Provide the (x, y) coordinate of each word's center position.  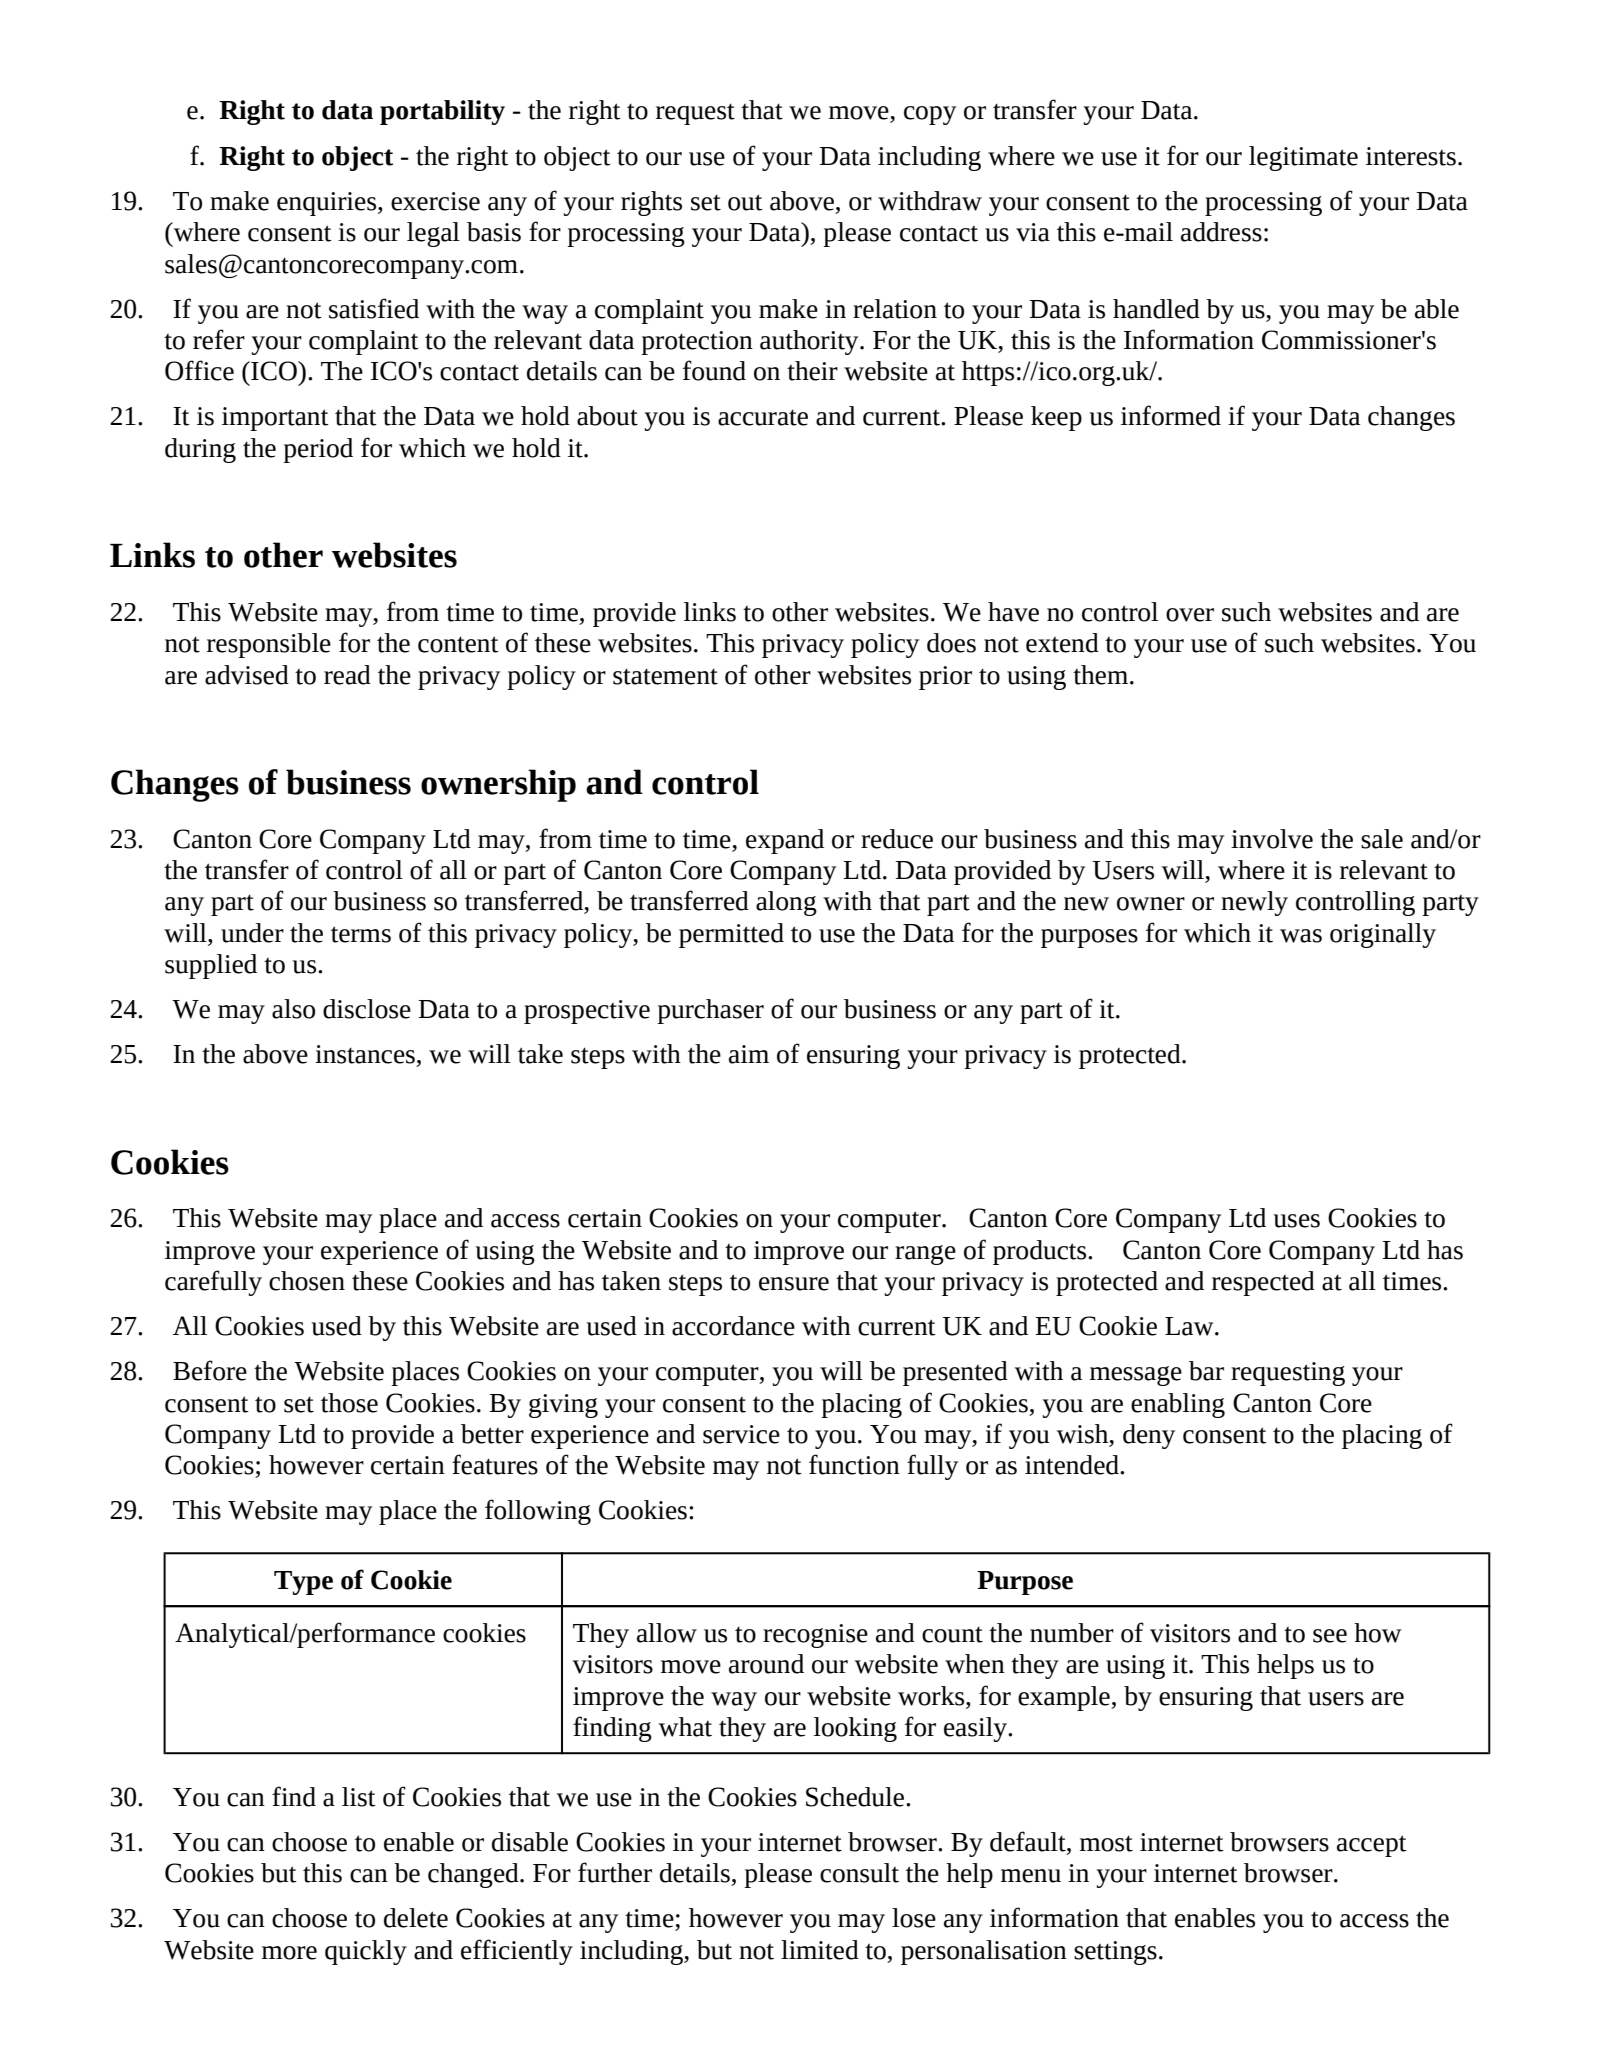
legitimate (1303, 158)
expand (785, 841)
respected (1263, 1283)
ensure (794, 1284)
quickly (366, 1952)
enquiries (328, 204)
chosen (307, 1281)
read (347, 675)
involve (1272, 839)
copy (930, 115)
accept (1372, 1846)
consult (859, 1873)
